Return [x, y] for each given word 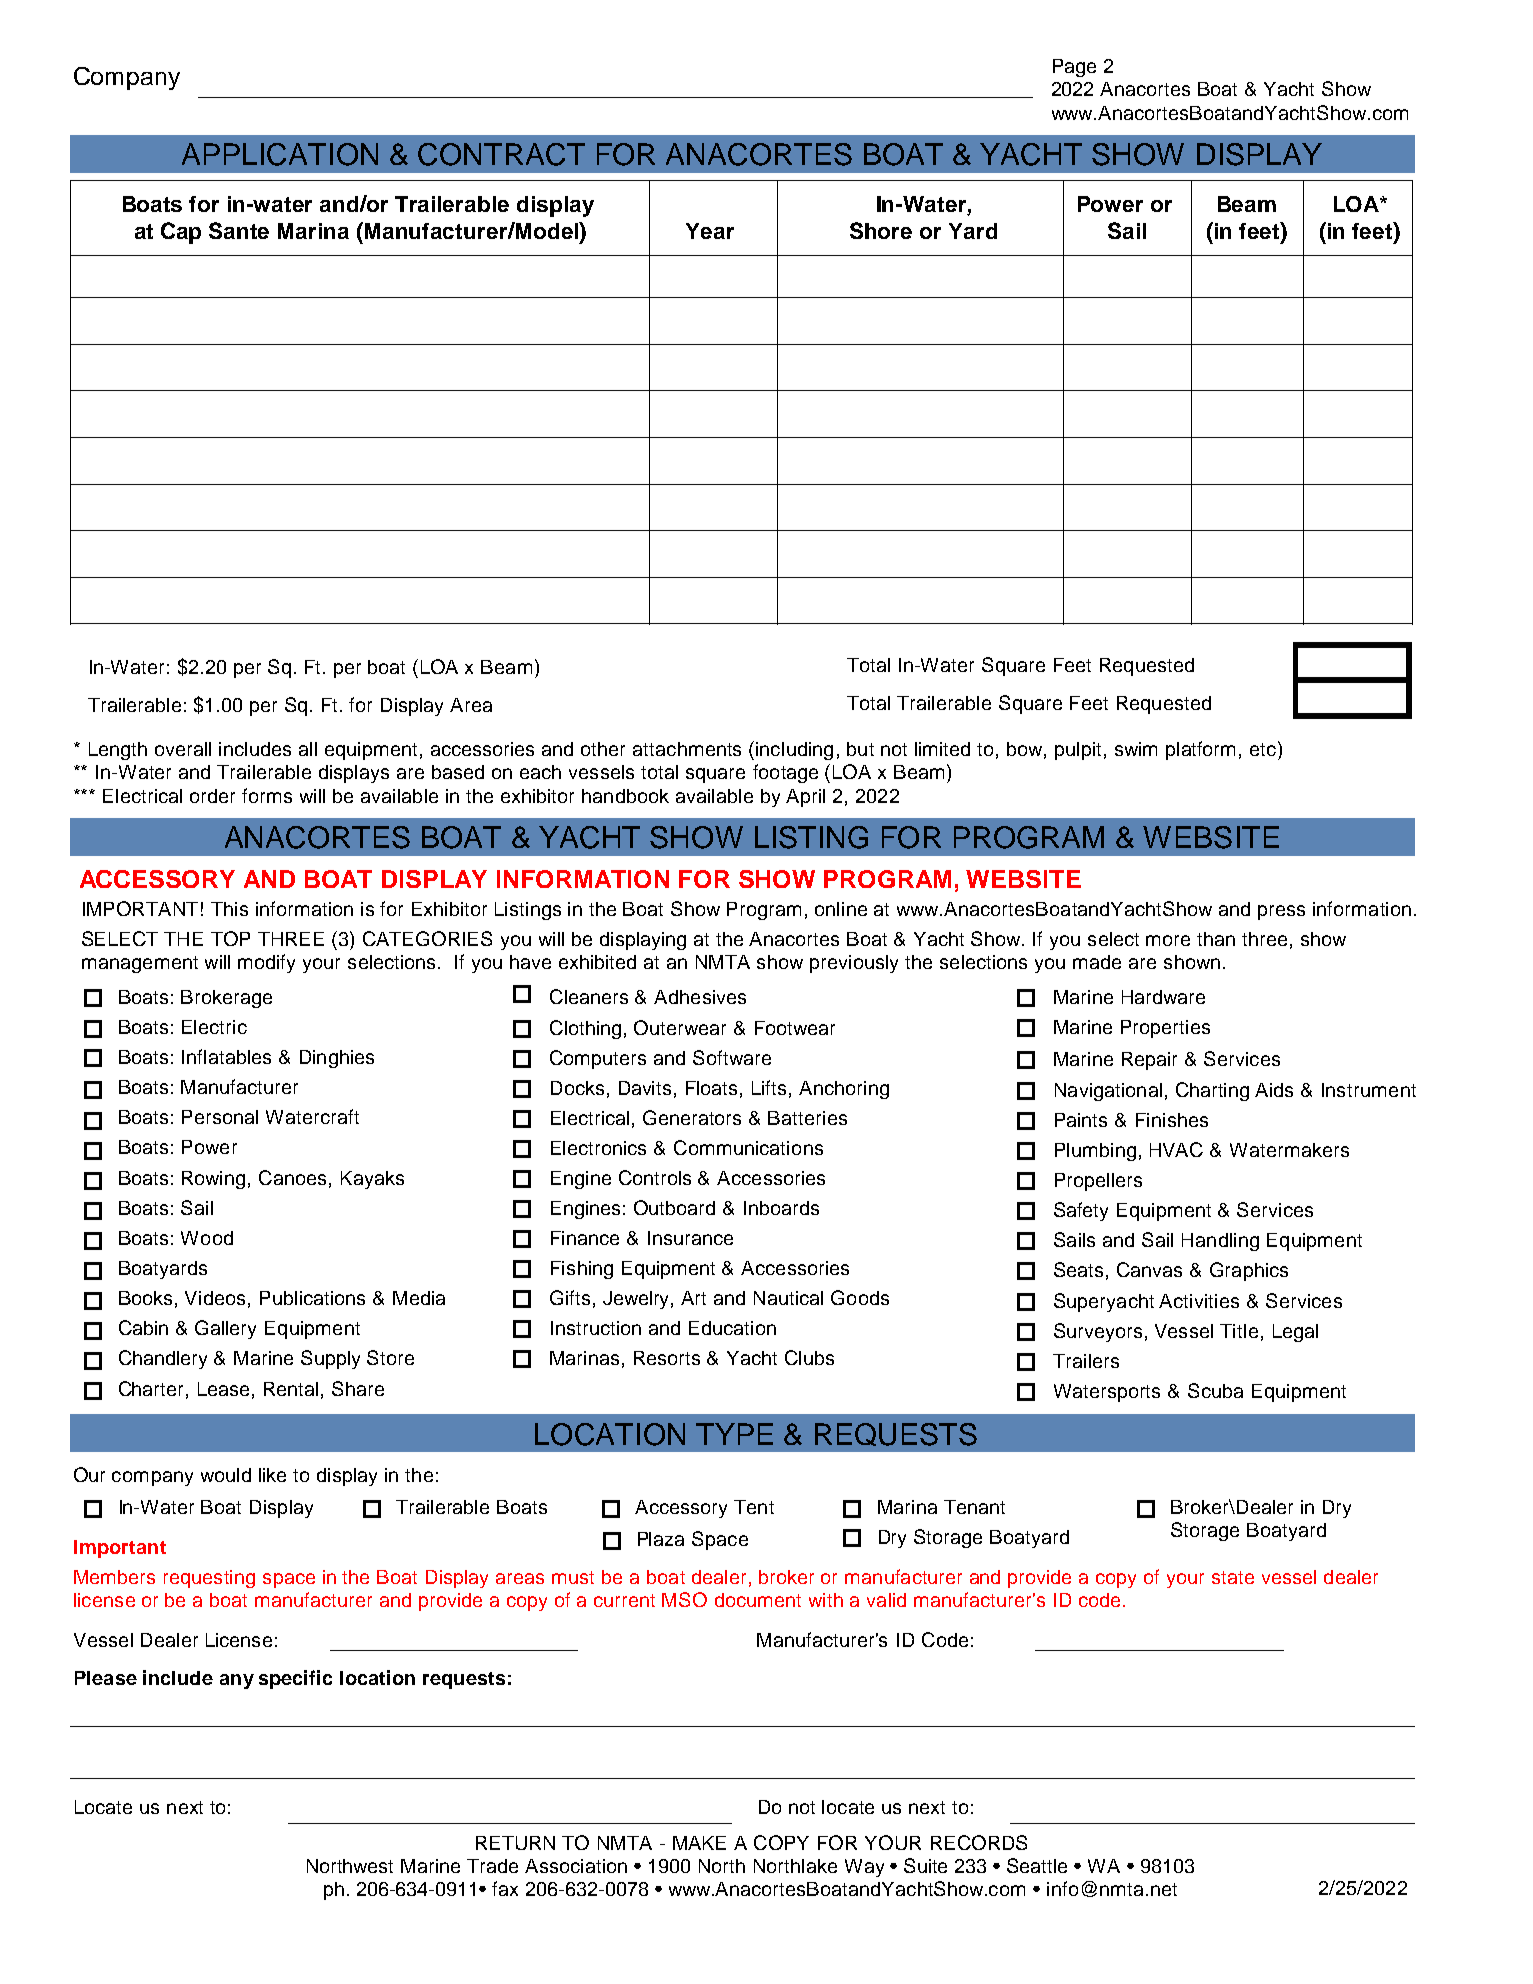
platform [1200, 750]
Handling [1220, 1242]
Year [710, 231]
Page [1074, 68]
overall [183, 749]
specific [295, 1679]
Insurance [690, 1238]
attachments [687, 749]
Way [864, 1868]
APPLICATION [280, 154]
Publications [312, 1298]
